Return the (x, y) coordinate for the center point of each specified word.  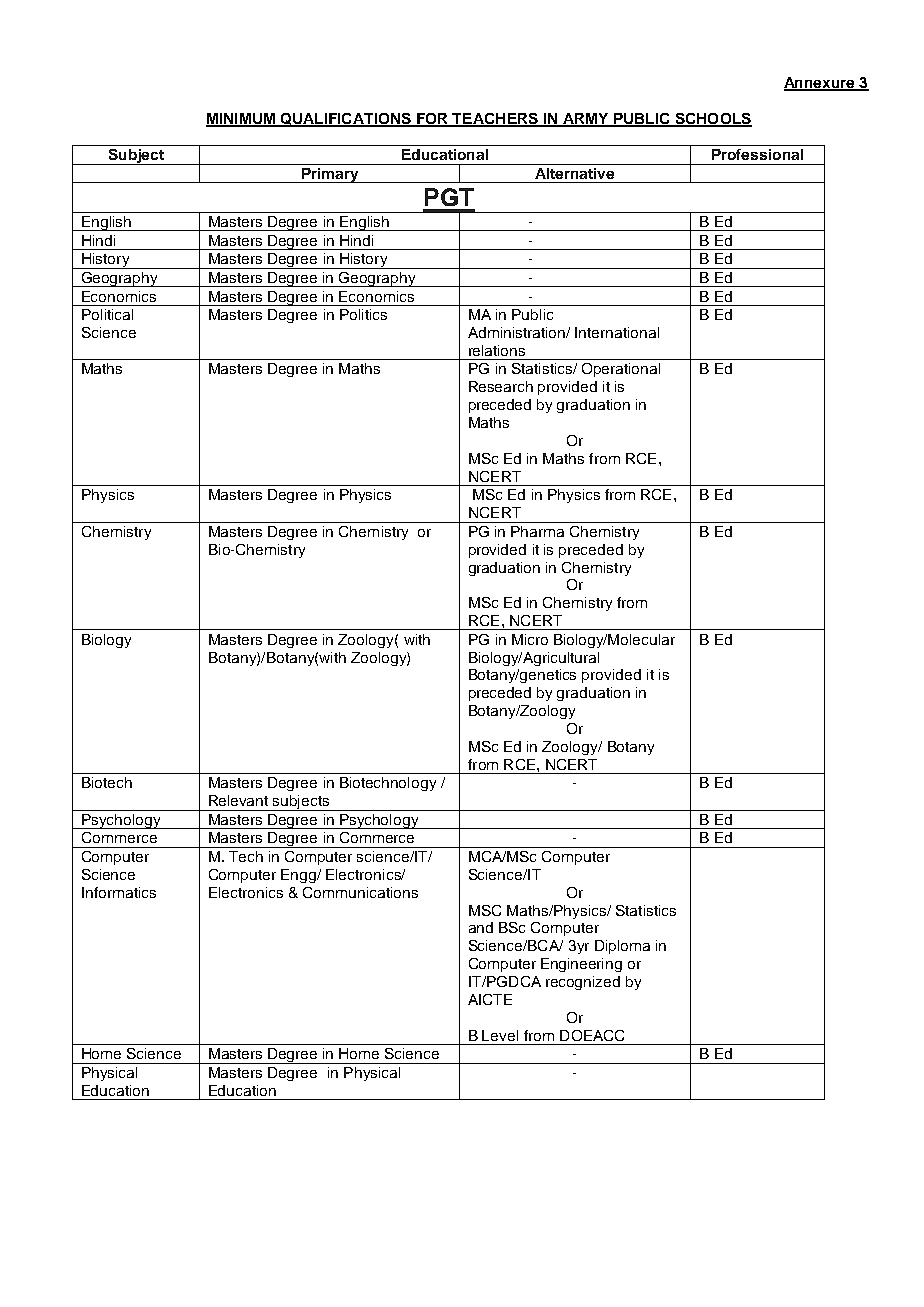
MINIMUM (241, 119)
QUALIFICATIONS (346, 120)
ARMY (586, 119)
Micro (530, 639)
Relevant (238, 800)
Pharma (537, 531)
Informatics (119, 892)
